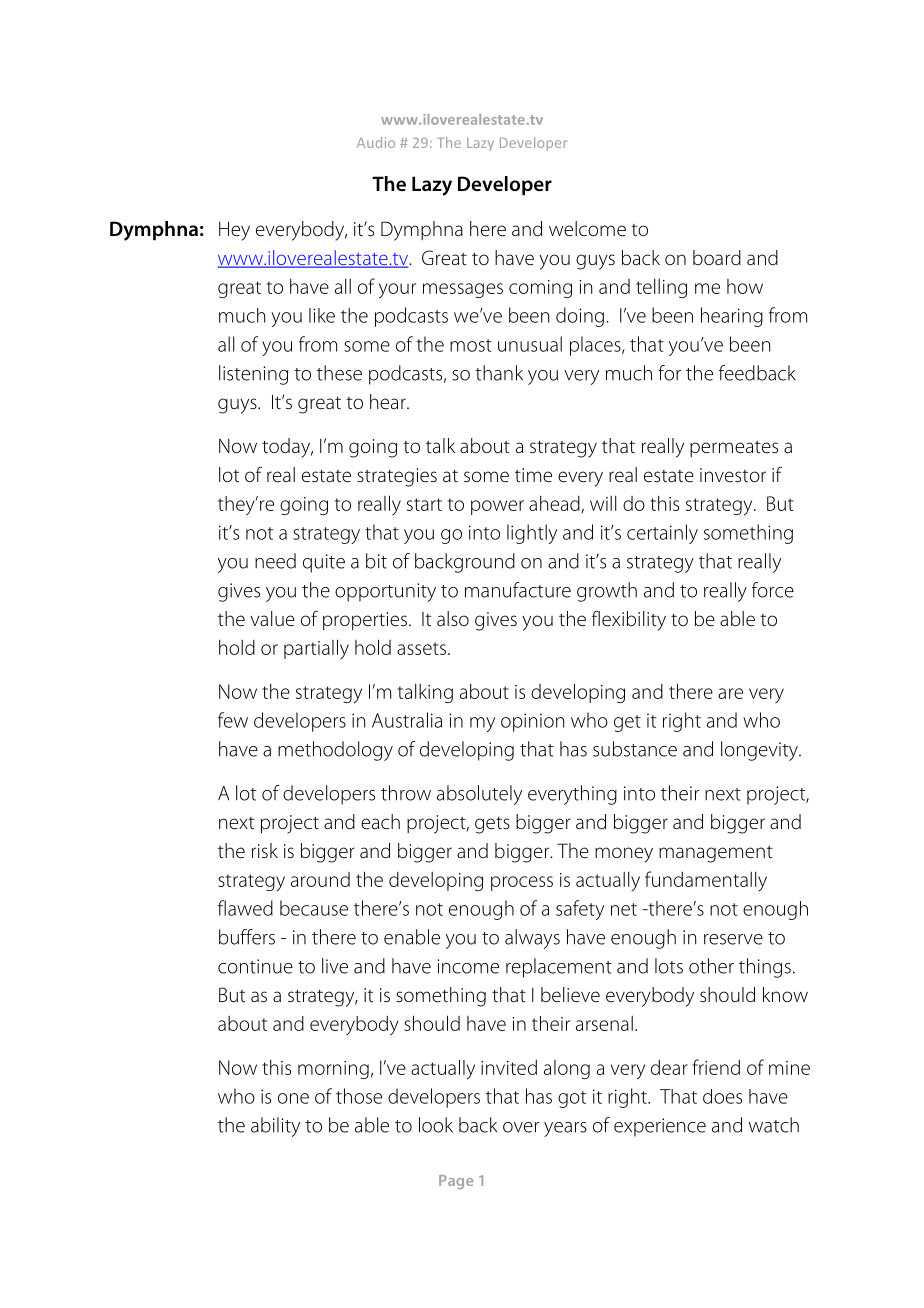 The width and height of the screenshot is (924, 1308). What do you see at coordinates (522, 883) in the screenshot?
I see `process` at bounding box center [522, 883].
